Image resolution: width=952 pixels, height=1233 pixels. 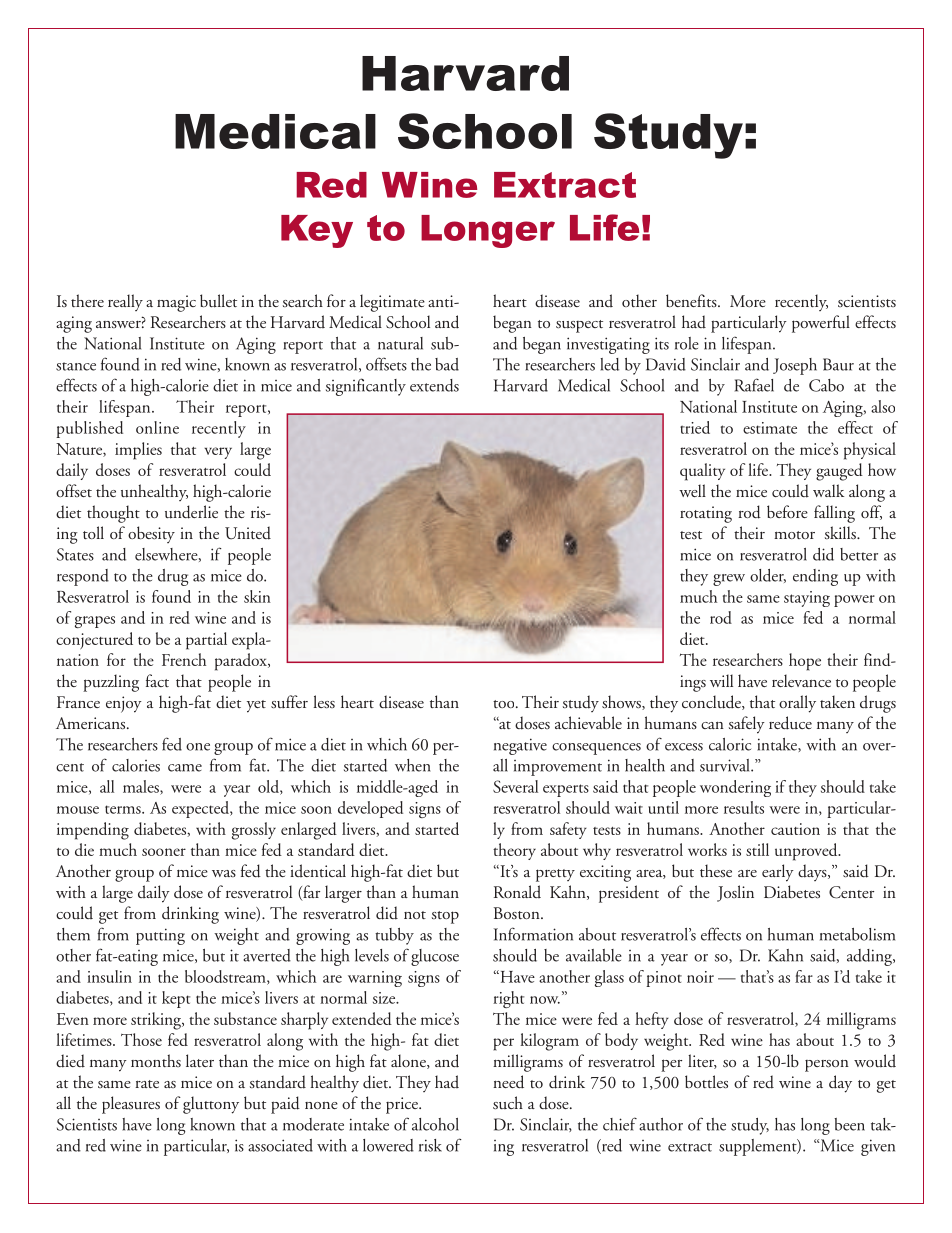 I want to click on legitimate, so click(x=392, y=303).
